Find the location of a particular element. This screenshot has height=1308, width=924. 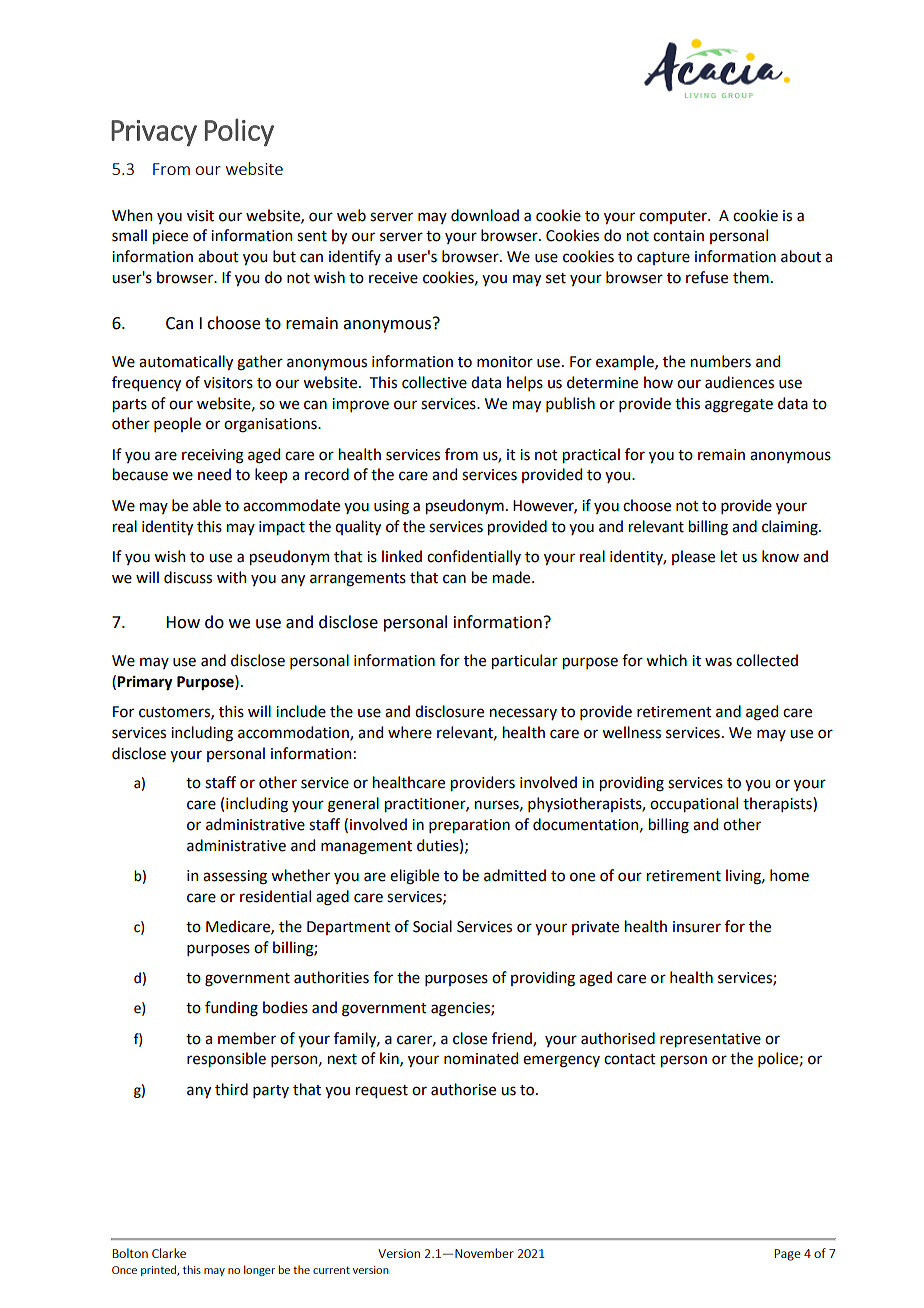

computer is located at coordinates (674, 217).
